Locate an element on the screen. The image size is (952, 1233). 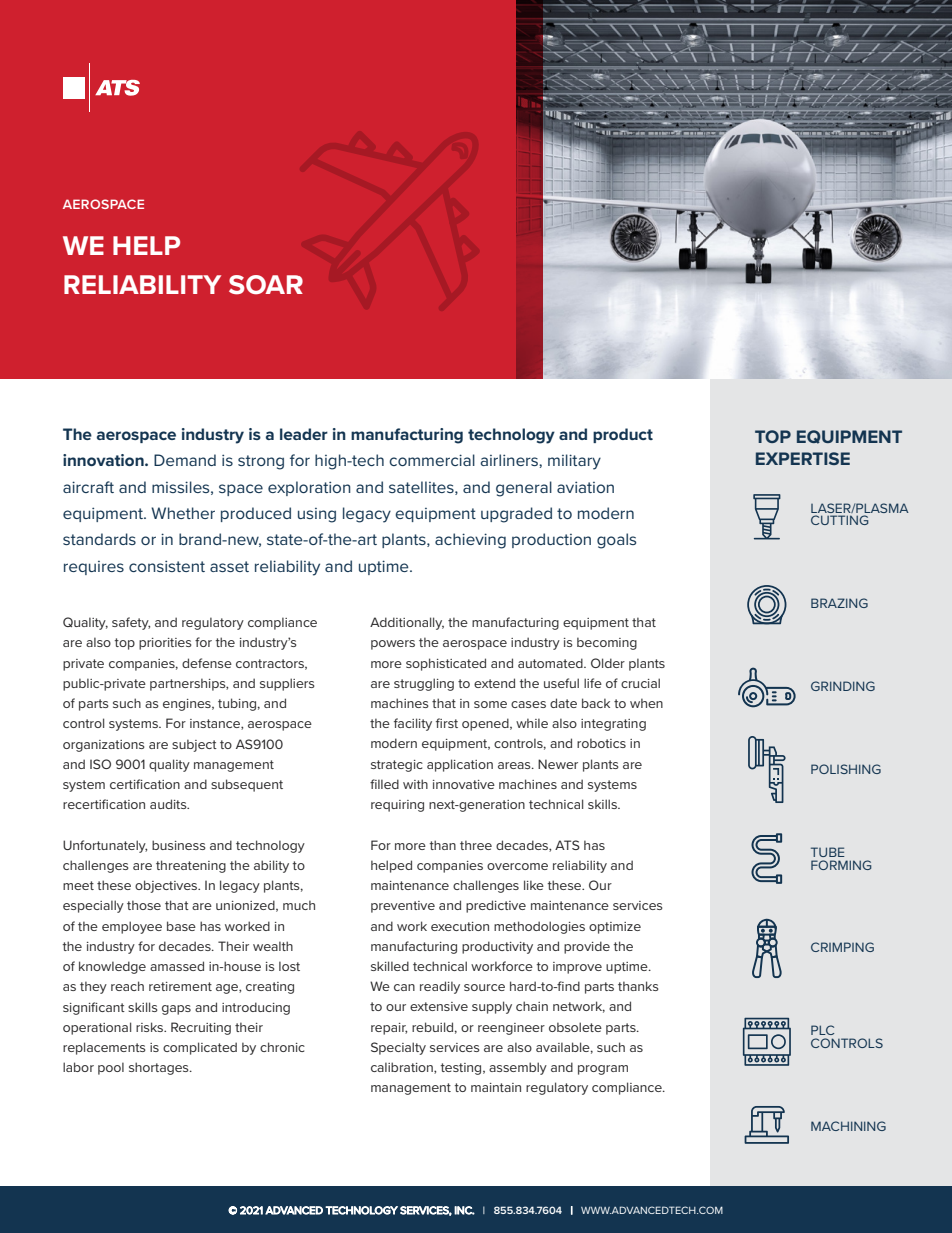
BRAZING is located at coordinates (839, 603).
